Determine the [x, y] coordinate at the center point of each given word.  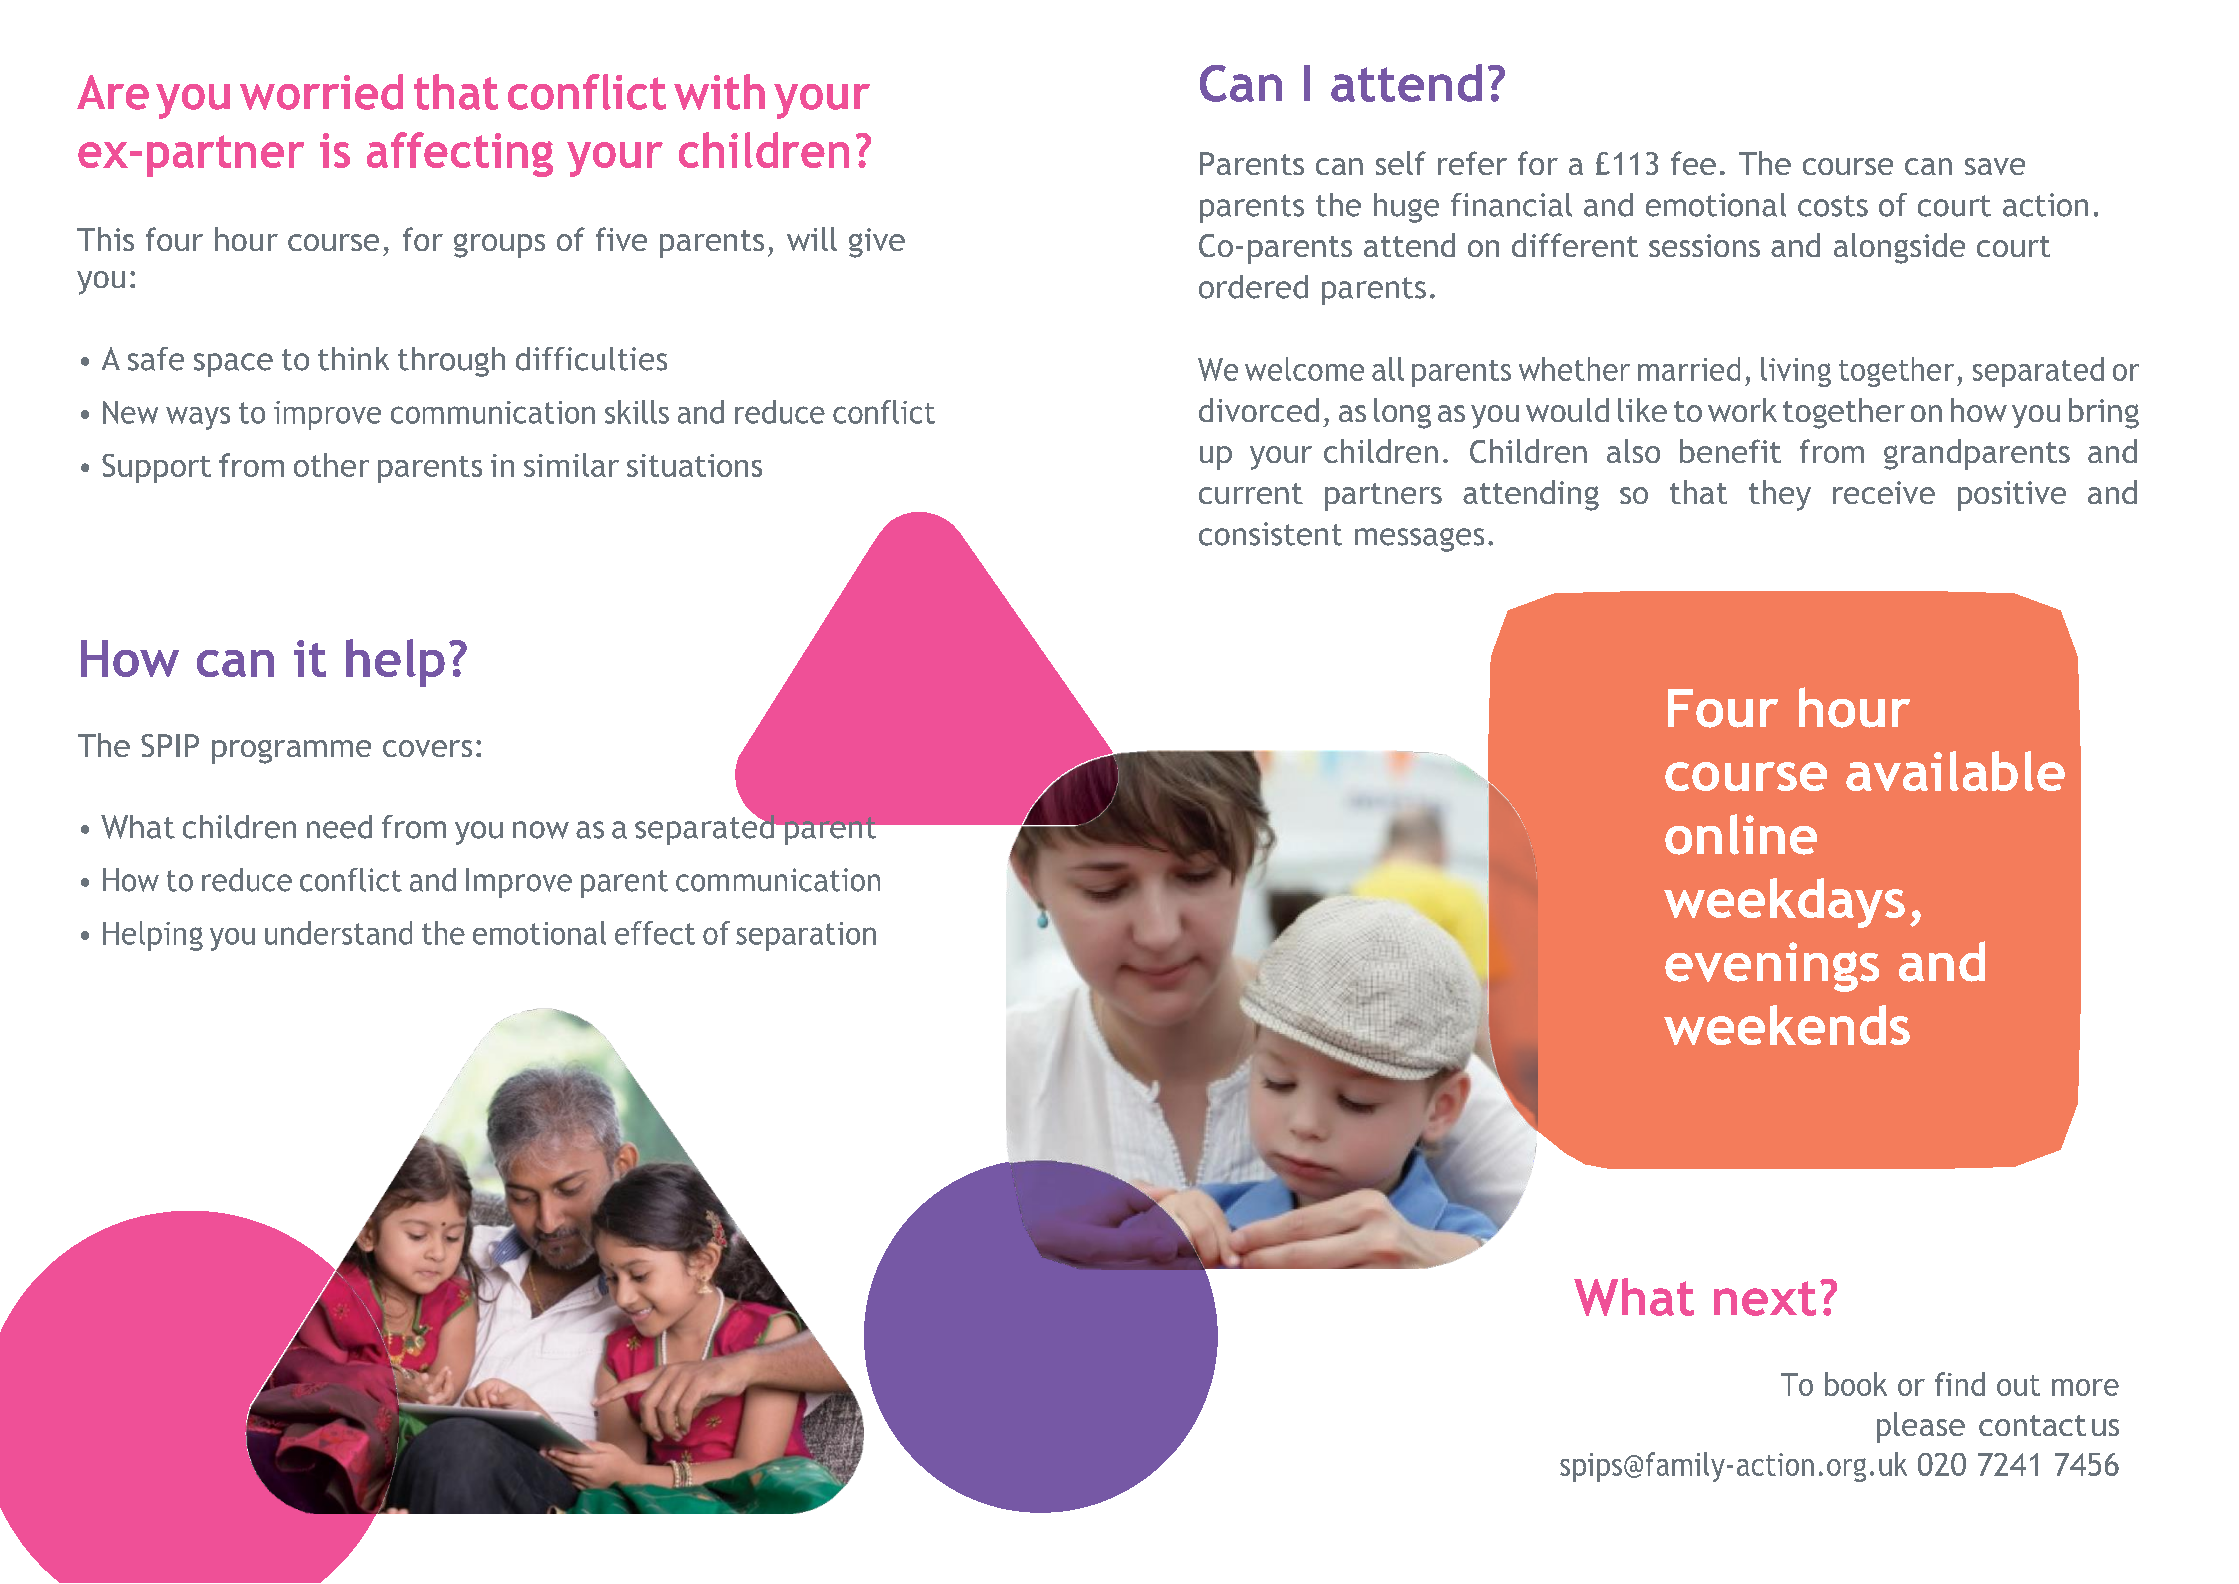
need [339, 827]
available [1955, 771]
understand [338, 933]
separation [806, 936]
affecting [460, 154]
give [877, 243]
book [1856, 1384]
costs [1833, 206]
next [1765, 1298]
